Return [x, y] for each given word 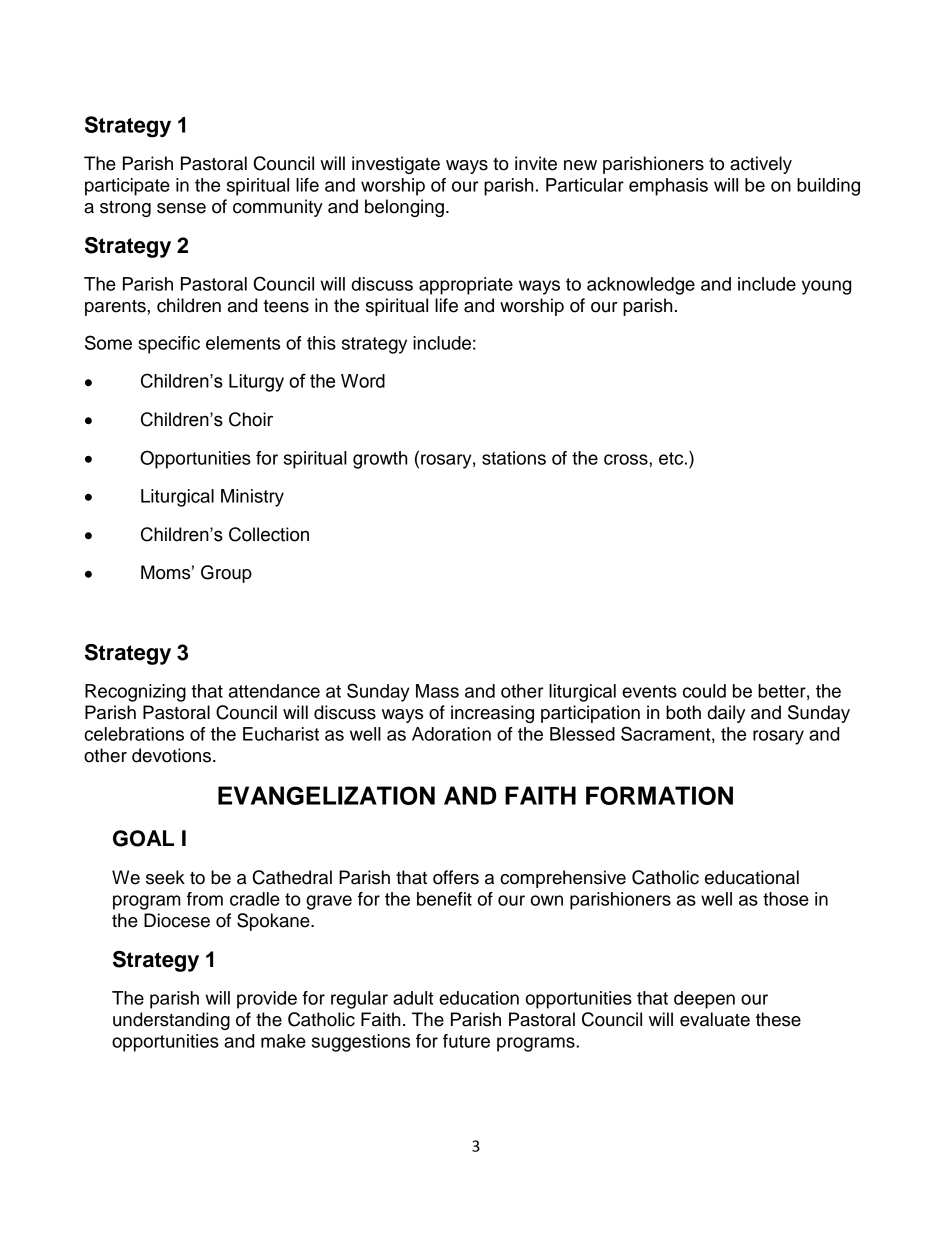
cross [627, 459]
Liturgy [256, 383]
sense [181, 208]
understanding [171, 1021]
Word [363, 381]
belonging [404, 208]
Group [226, 574]
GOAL [143, 838]
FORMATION [659, 795]
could [704, 691]
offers [456, 877]
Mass [437, 691]
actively [761, 165]
